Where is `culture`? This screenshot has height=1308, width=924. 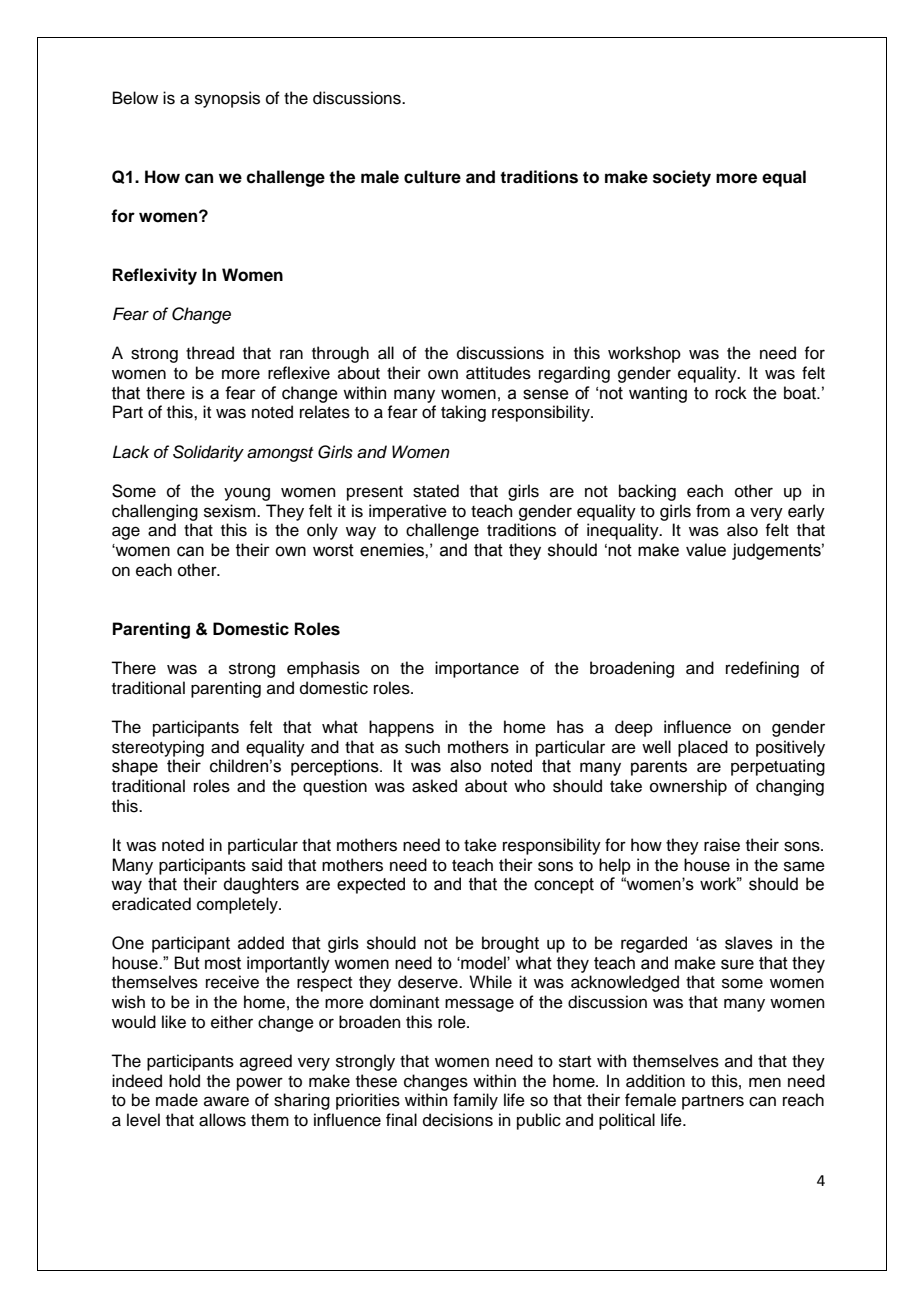 culture is located at coordinates (432, 177).
